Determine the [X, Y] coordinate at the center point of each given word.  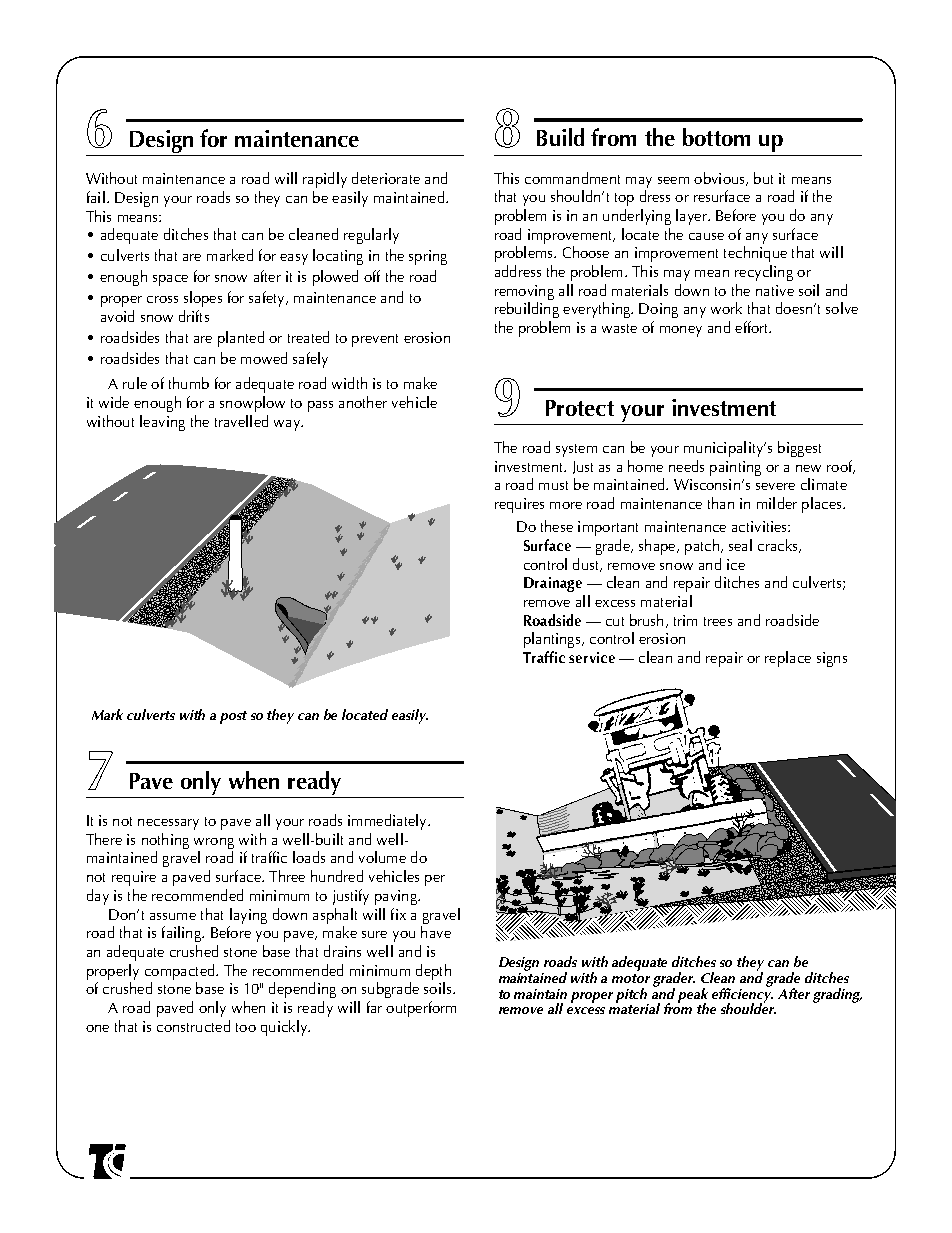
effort [753, 327]
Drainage [553, 584]
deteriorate [386, 178]
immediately [388, 822]
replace [788, 659]
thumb [189, 383]
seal [740, 545]
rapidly [325, 180]
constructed [193, 1026]
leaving [162, 423]
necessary [168, 824]
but [763, 178]
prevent [375, 340]
